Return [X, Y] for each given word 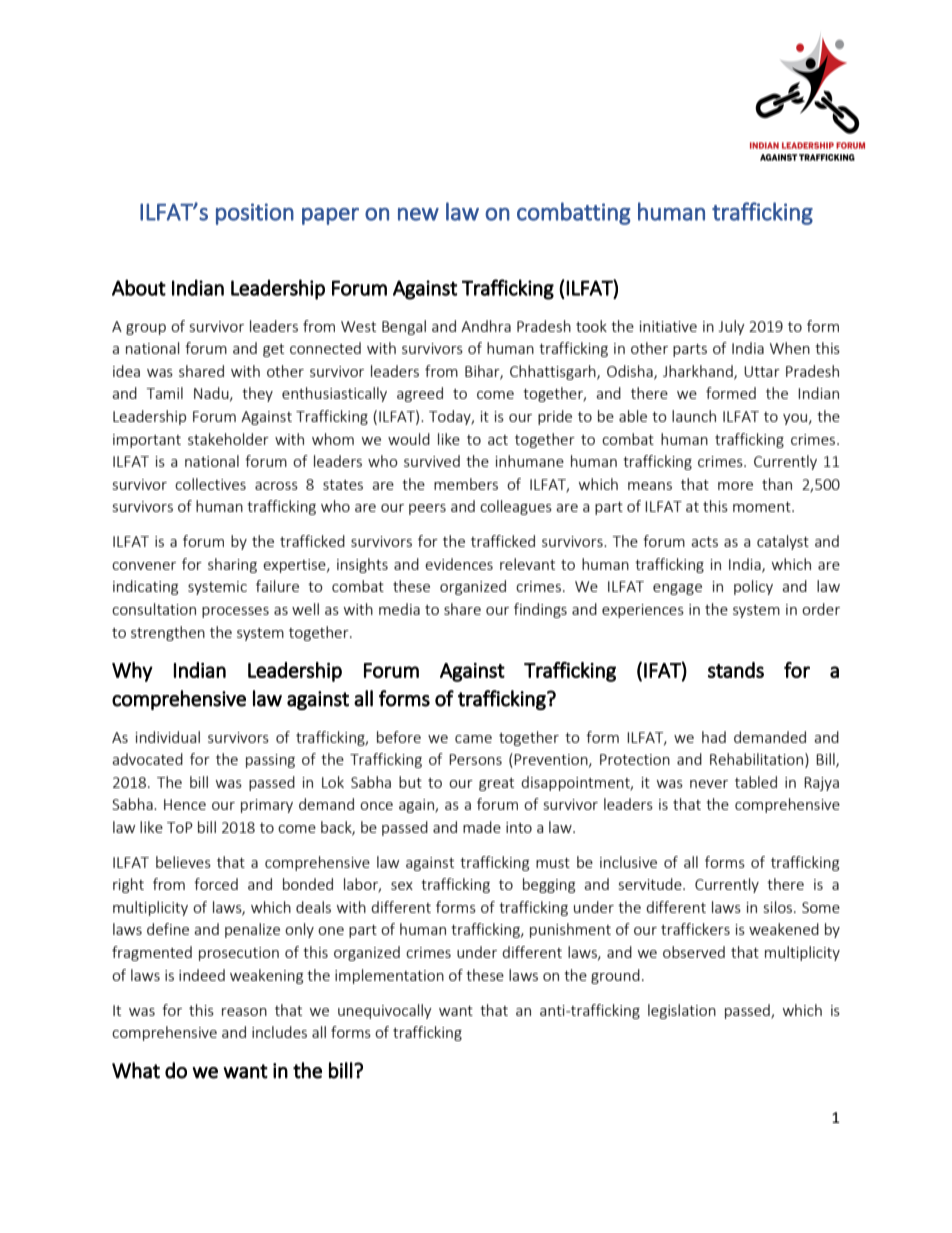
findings [540, 610]
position [255, 214]
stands [736, 670]
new [418, 214]
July [732, 327]
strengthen [168, 633]
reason [244, 1012]
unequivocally [385, 1011]
